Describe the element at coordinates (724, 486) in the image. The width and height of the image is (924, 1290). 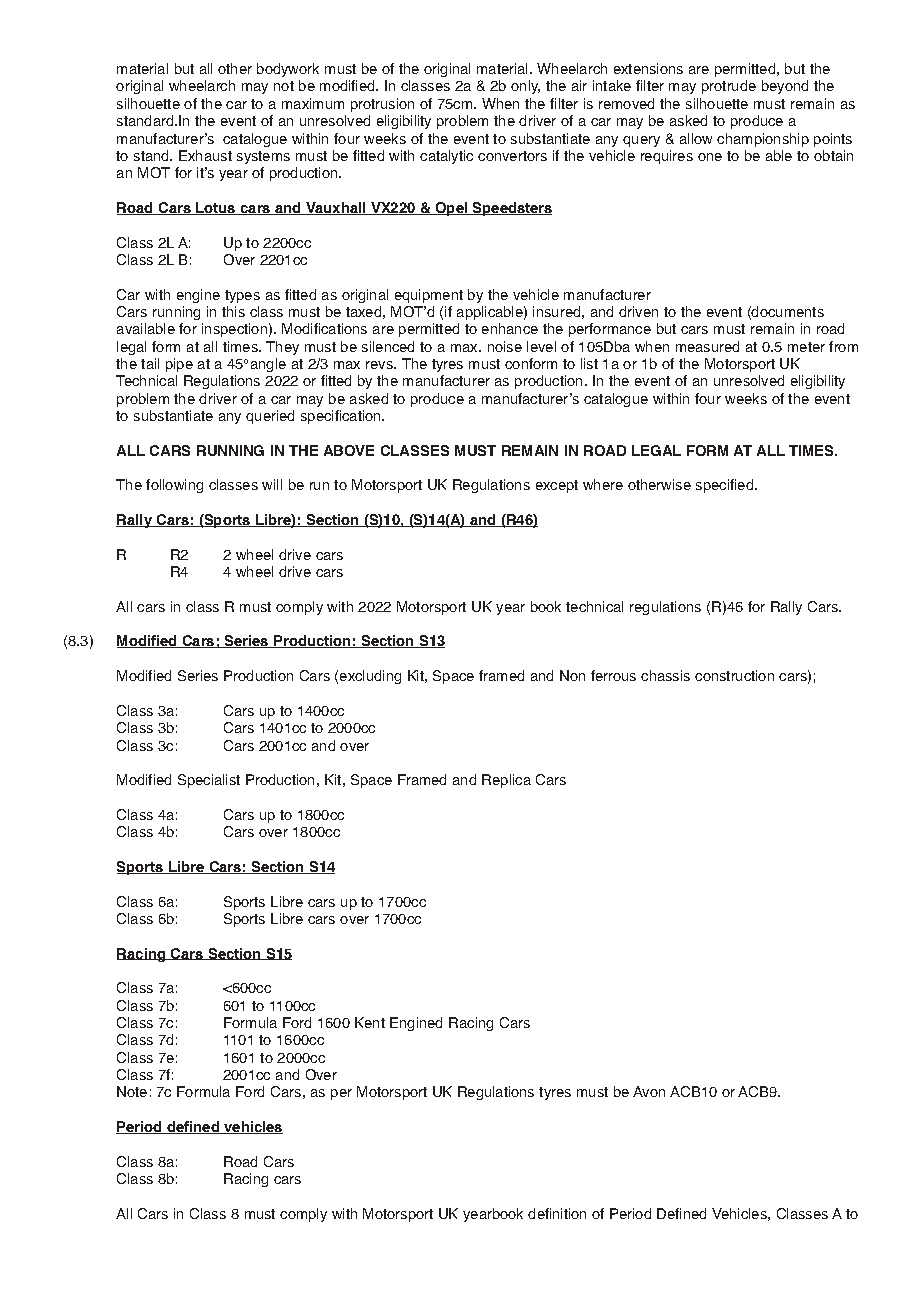
I see `specified` at that location.
